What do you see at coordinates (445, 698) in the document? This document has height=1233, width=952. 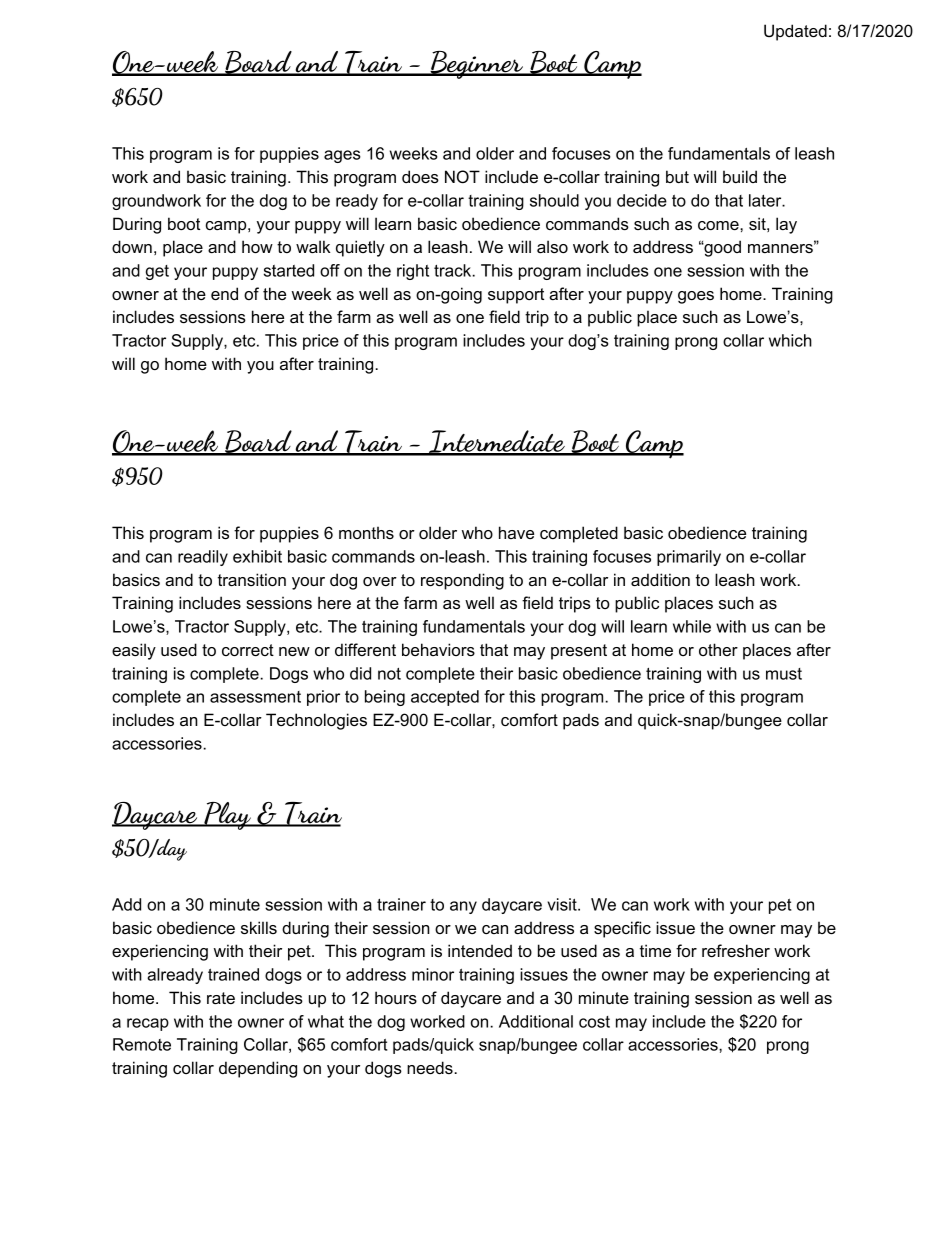 I see `accepted` at bounding box center [445, 698].
